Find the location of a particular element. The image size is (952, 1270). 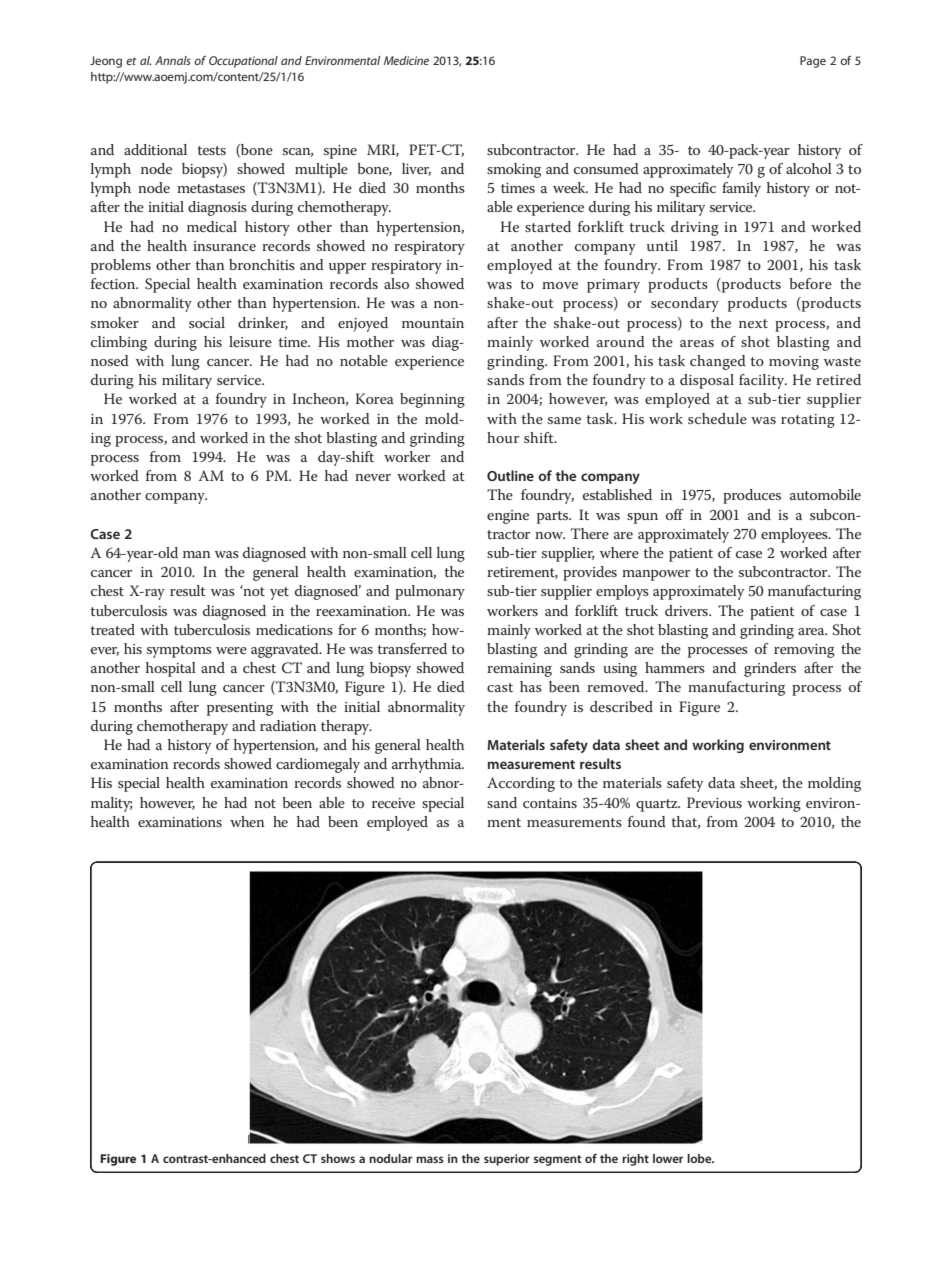

drivers is located at coordinates (687, 610).
